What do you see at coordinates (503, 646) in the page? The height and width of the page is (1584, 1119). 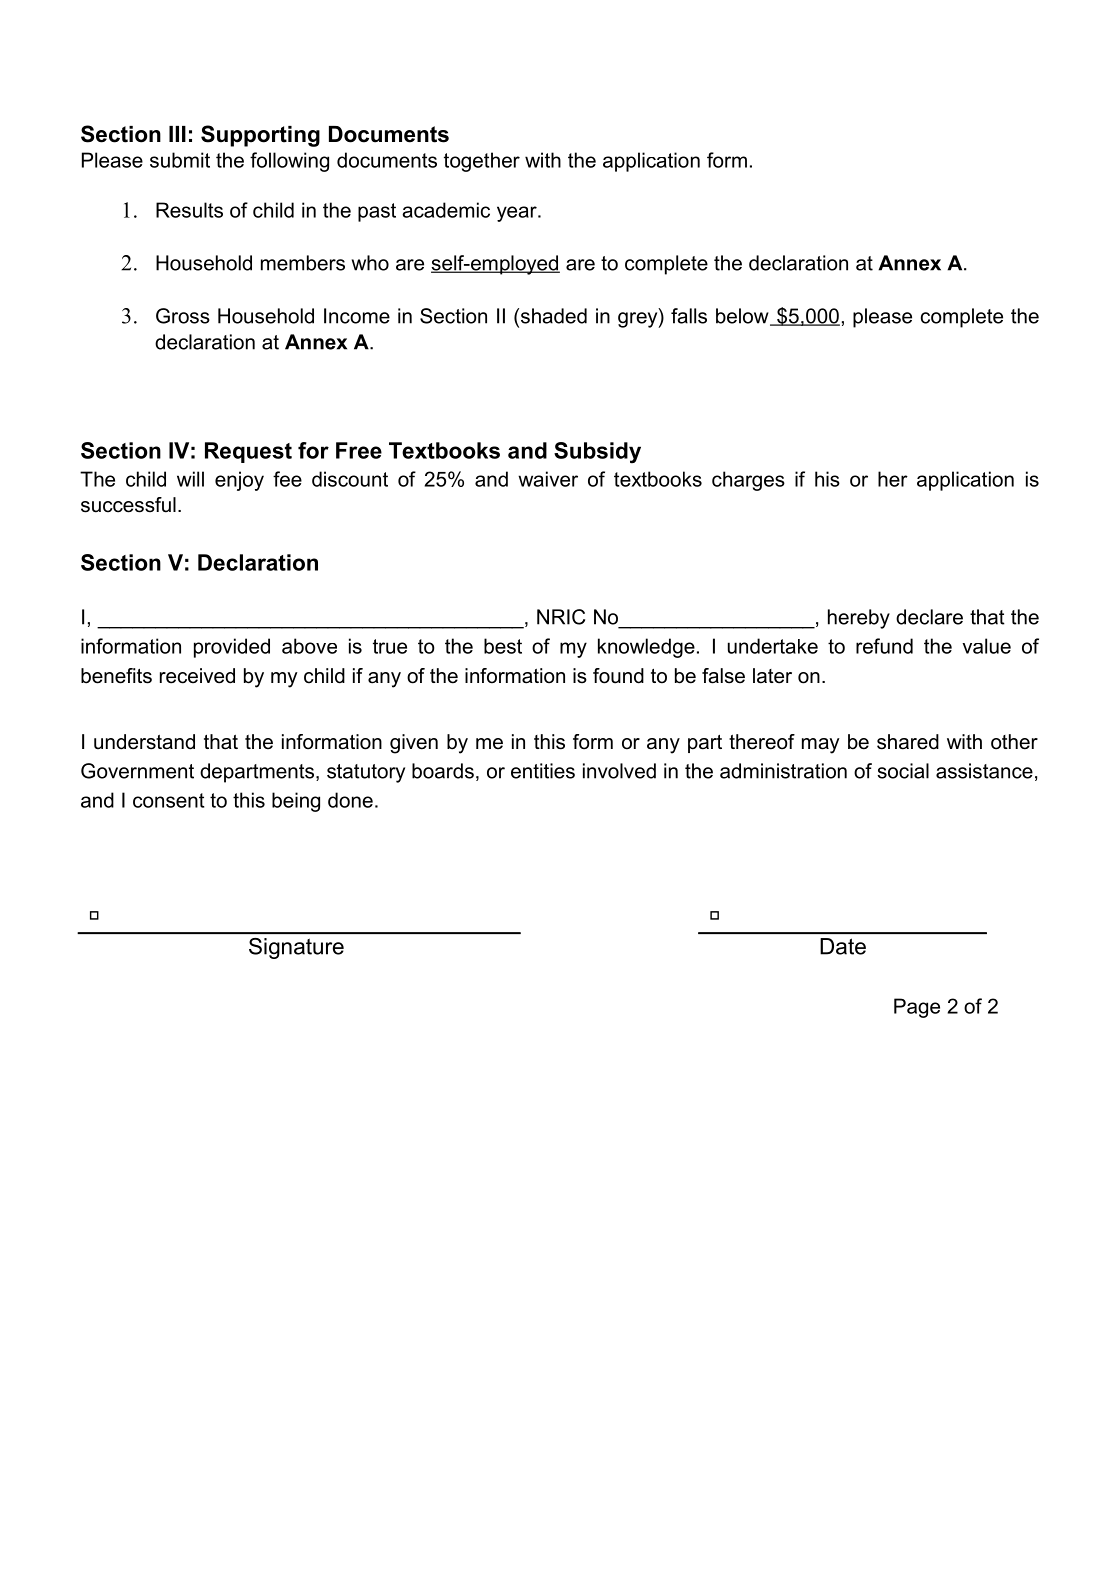 I see `best` at bounding box center [503, 646].
